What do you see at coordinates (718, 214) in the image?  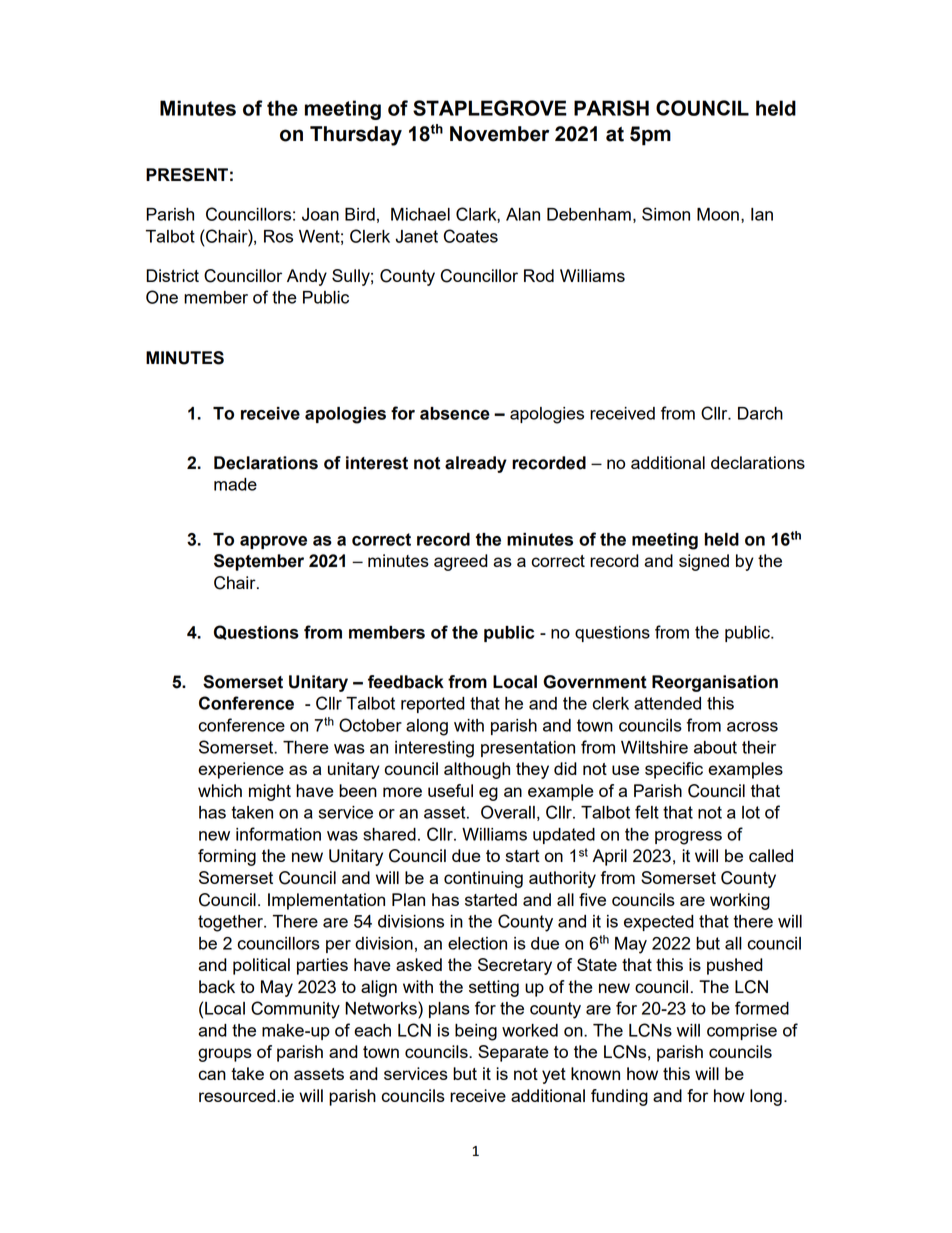 I see `Moon` at bounding box center [718, 214].
